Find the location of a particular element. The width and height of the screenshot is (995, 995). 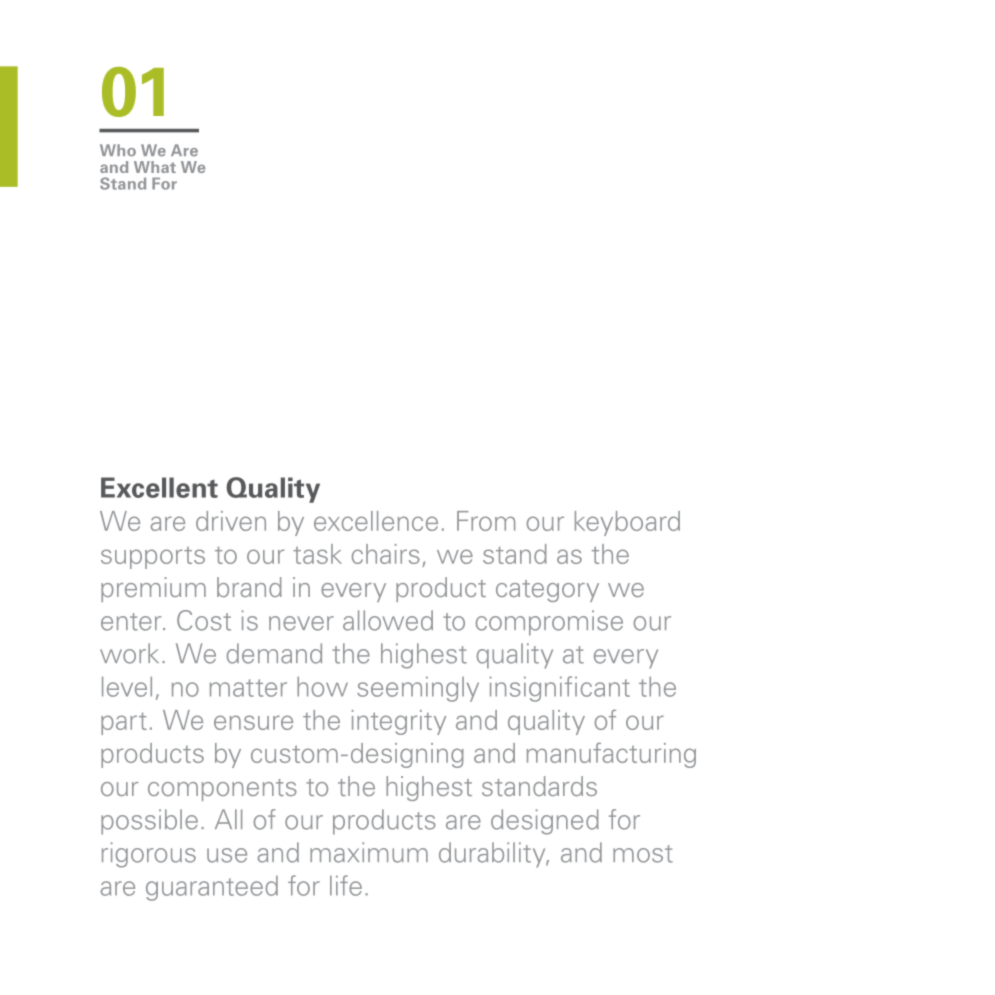

manufacturing is located at coordinates (611, 755).
